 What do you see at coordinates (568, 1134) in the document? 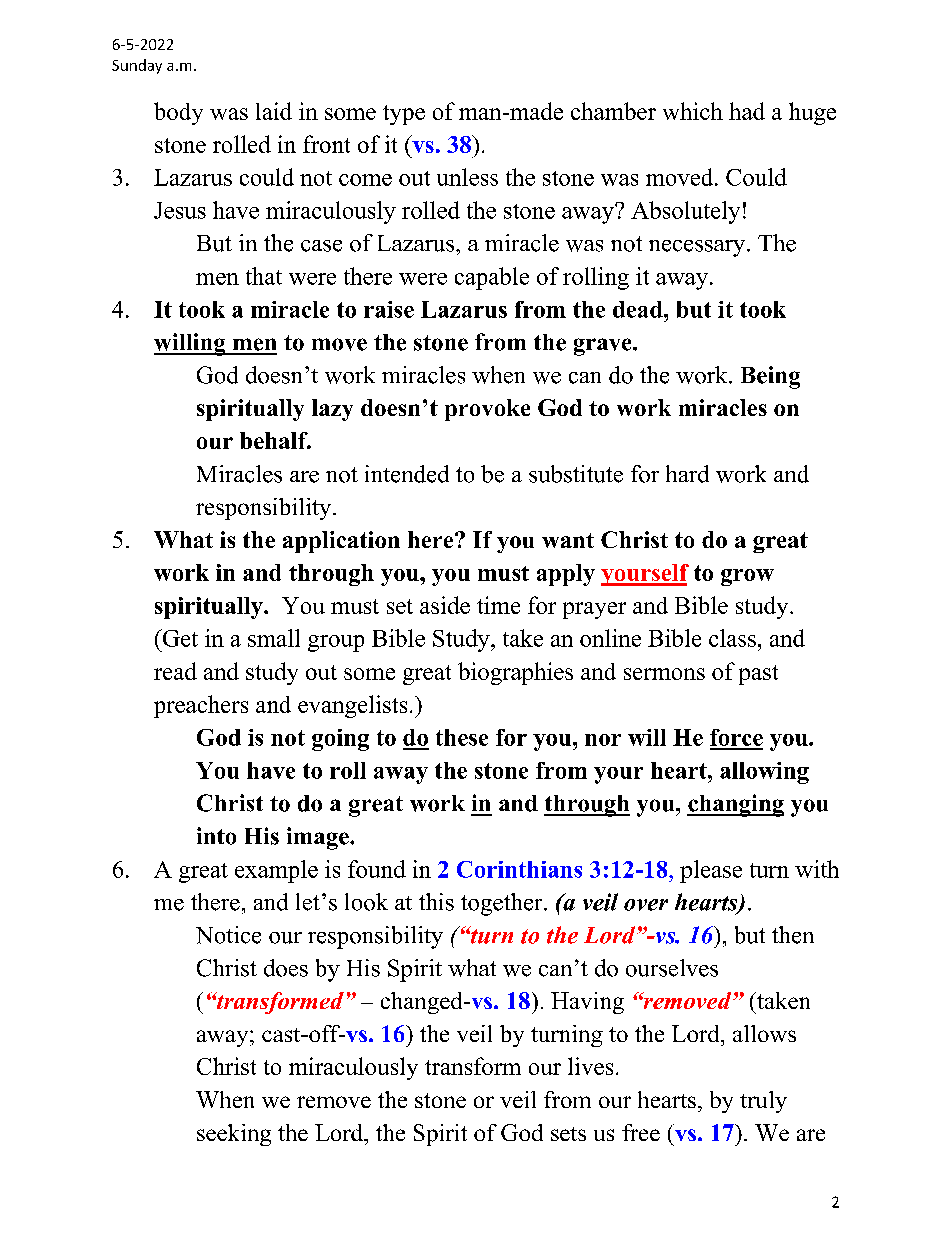
I see `sets` at bounding box center [568, 1134].
